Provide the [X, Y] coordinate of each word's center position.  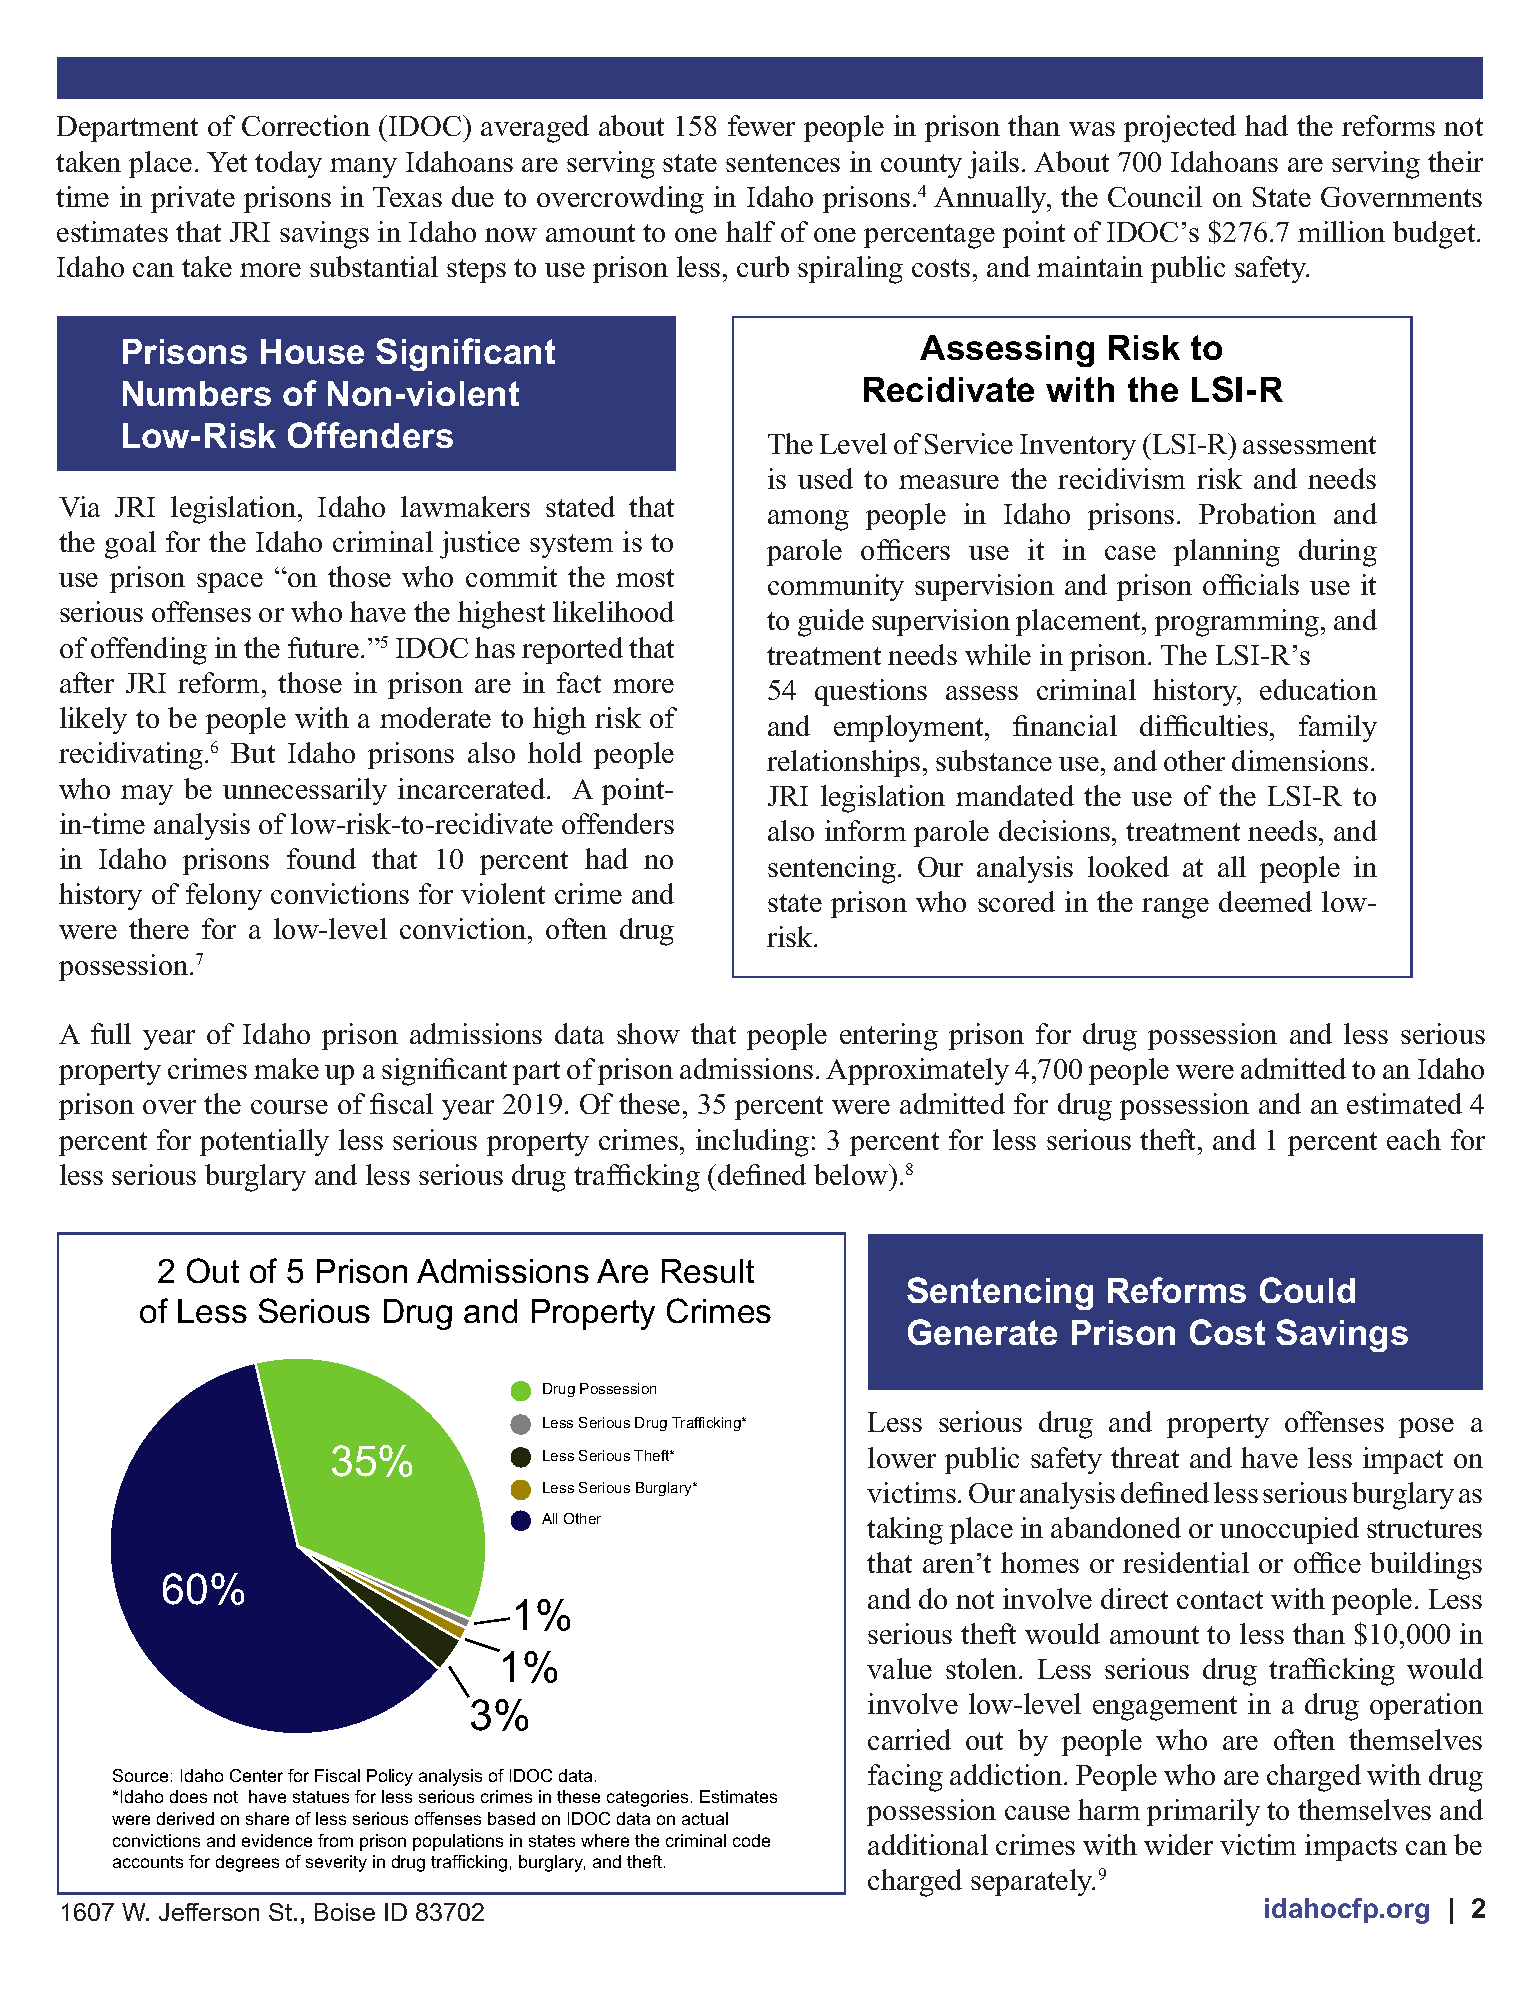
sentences [783, 163]
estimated [1404, 1103]
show [648, 1033]
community [836, 587]
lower [902, 1457]
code [751, 1840]
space [230, 583]
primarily [1203, 1812]
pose [1426, 1428]
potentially [264, 1142]
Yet [227, 162]
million [1341, 231]
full [111, 1033]
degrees [247, 1863]
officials [1251, 584]
